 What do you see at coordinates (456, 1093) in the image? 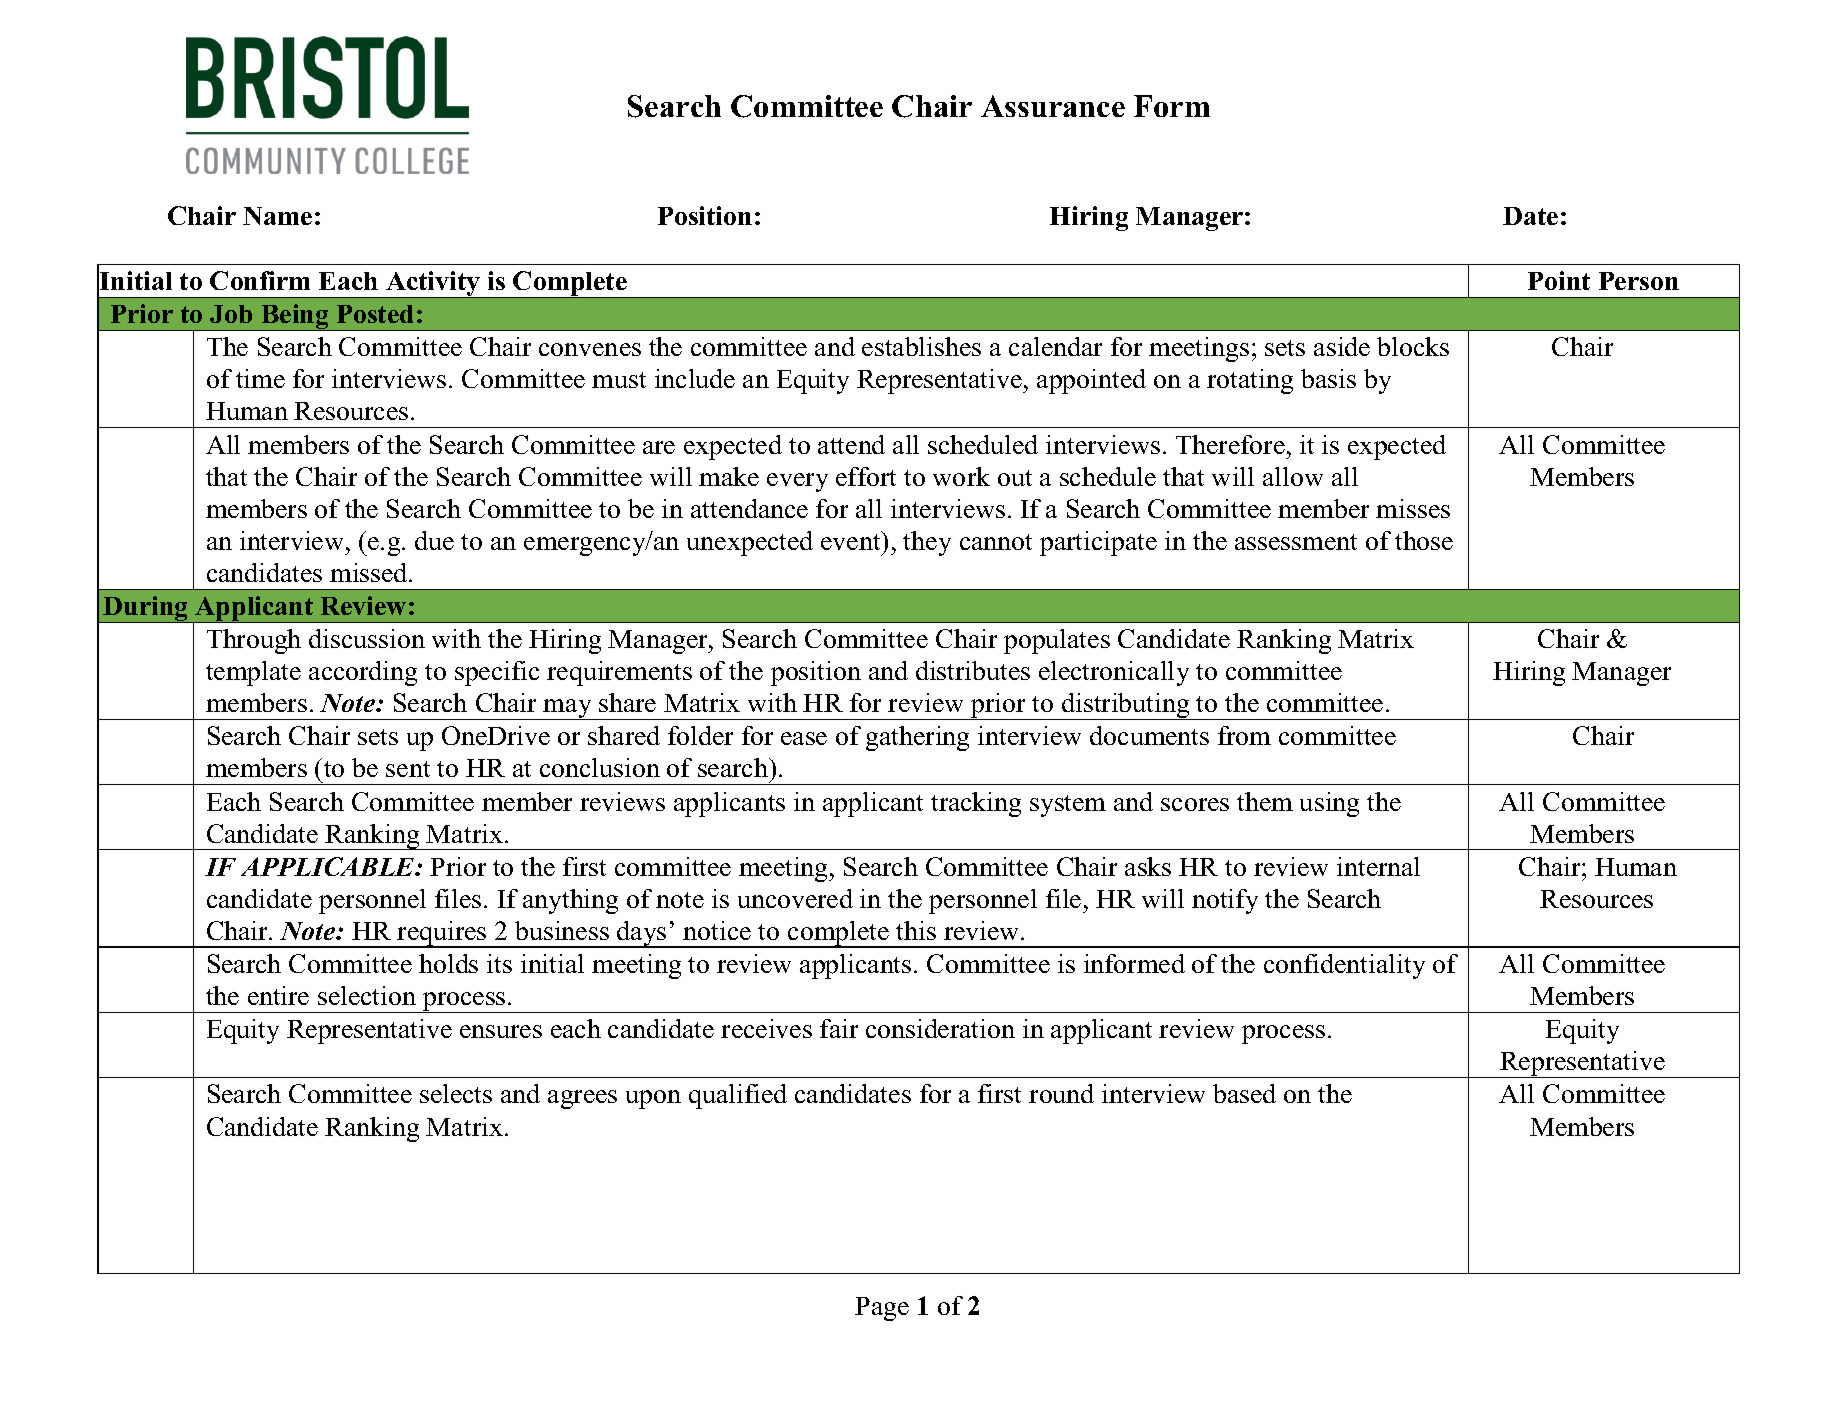
I see `selects` at bounding box center [456, 1093].
